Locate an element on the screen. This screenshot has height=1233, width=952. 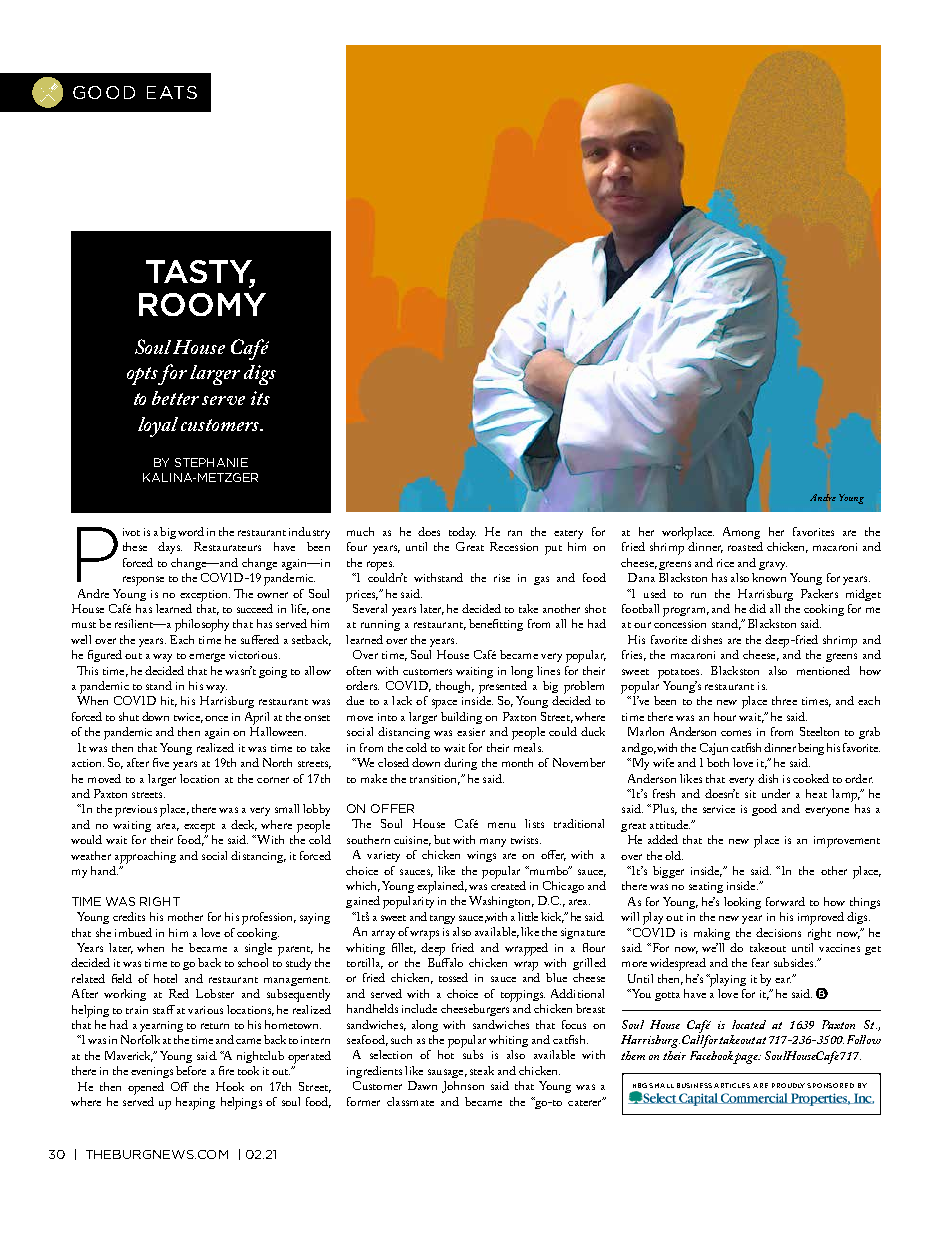
TASTY is located at coordinates (200, 272).
